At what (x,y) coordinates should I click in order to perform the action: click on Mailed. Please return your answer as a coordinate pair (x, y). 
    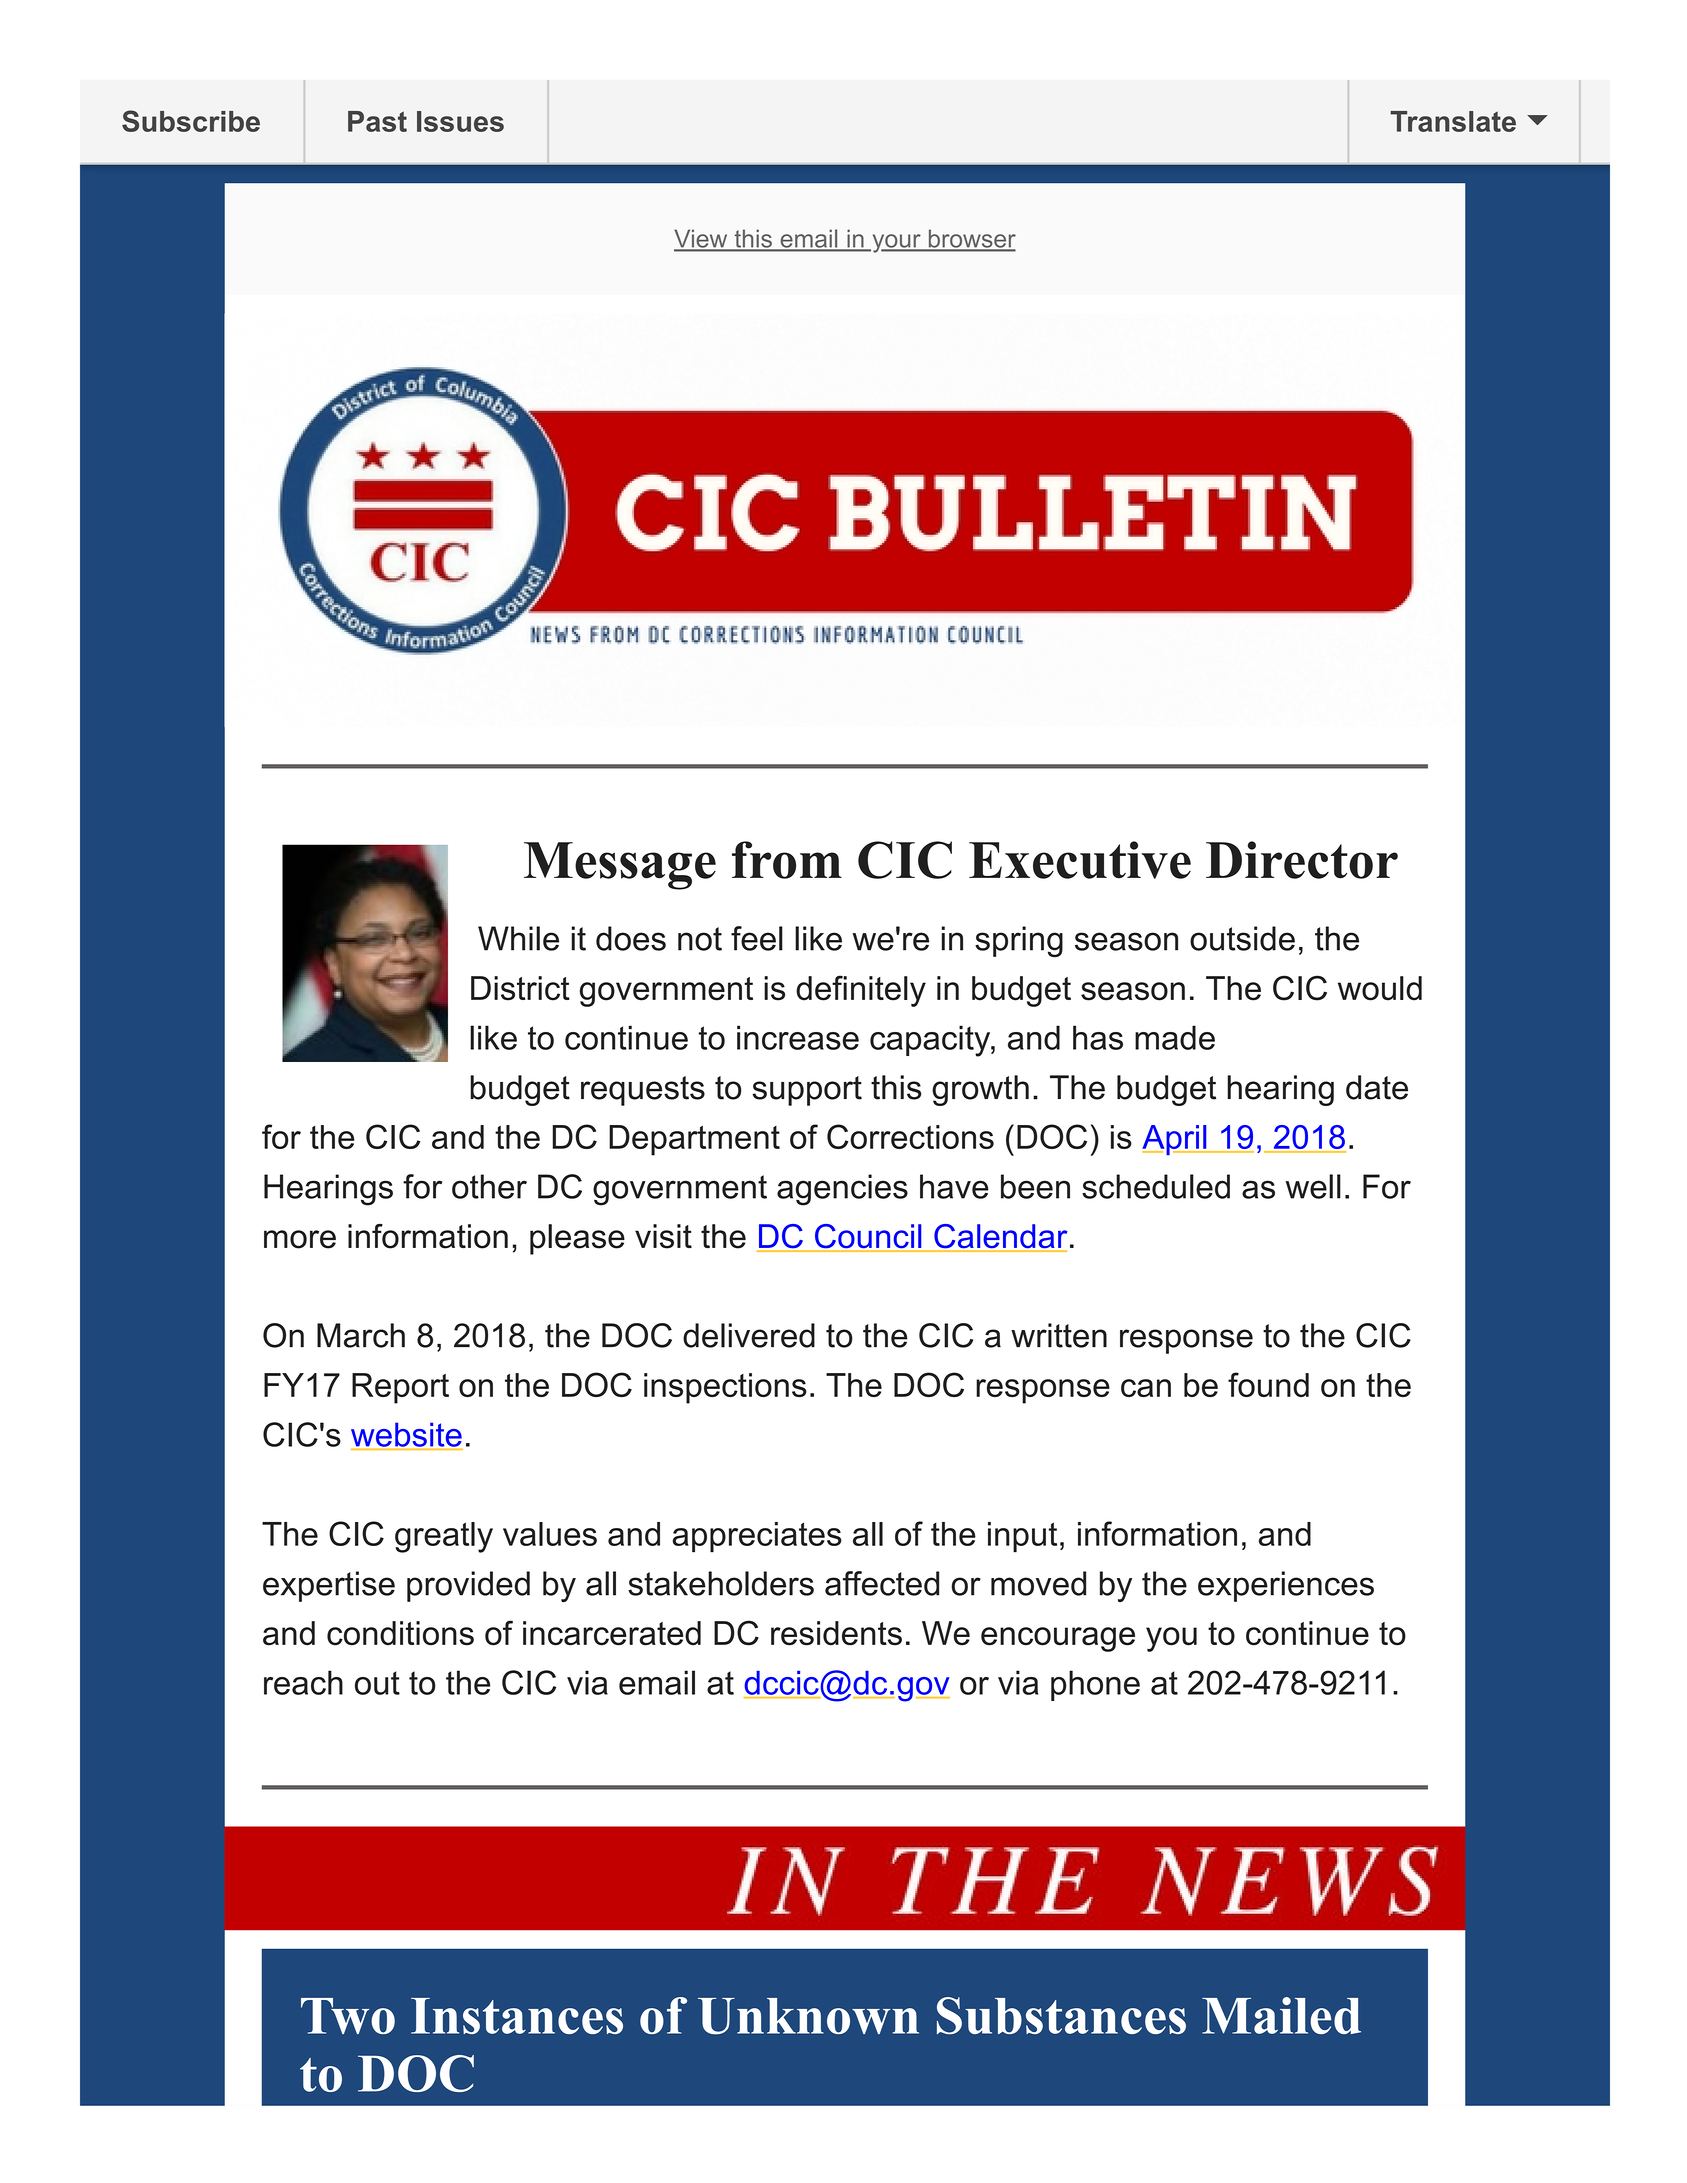
    Looking at the image, I should click on (1281, 2015).
